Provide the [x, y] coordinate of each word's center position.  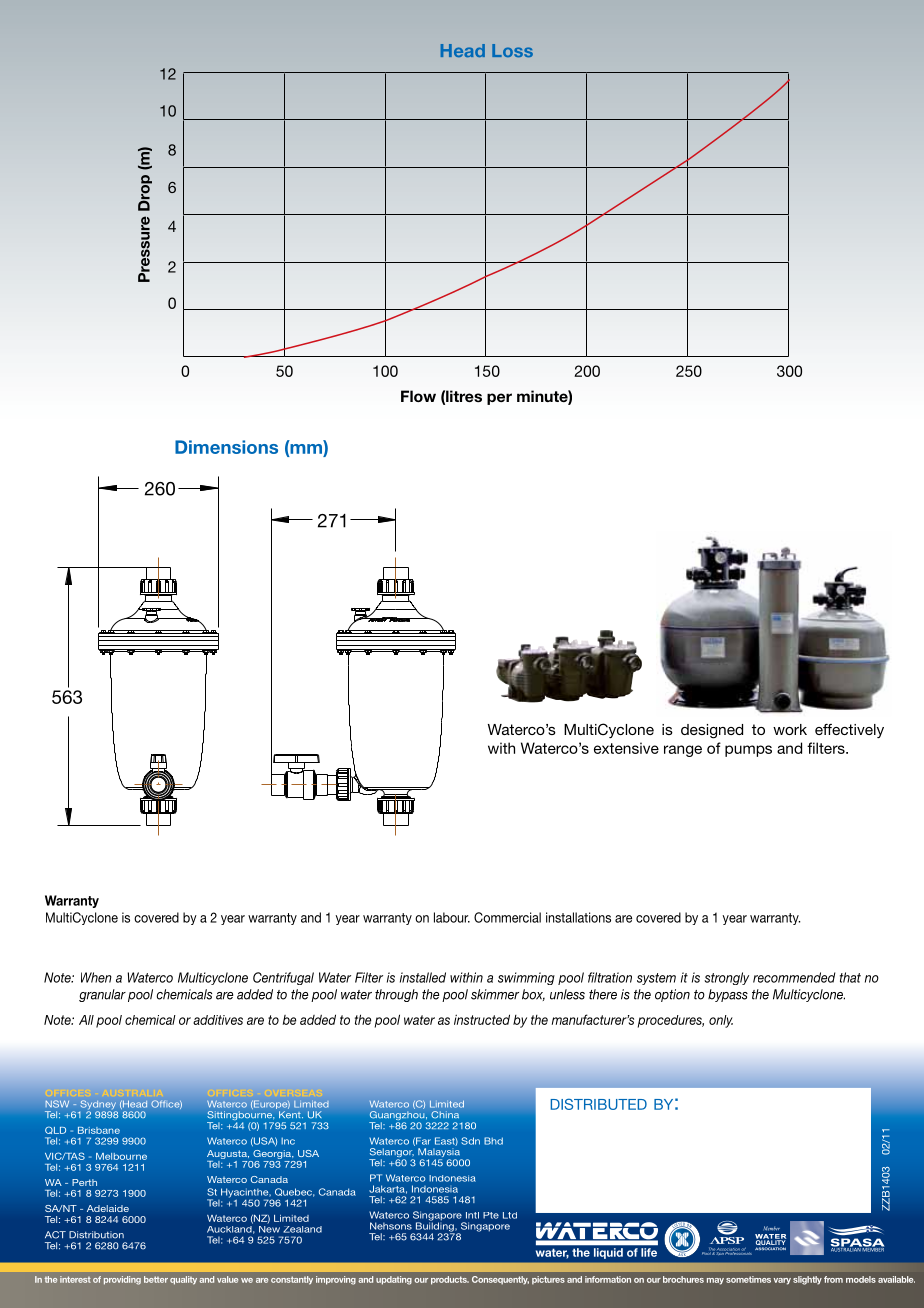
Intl [472, 1215]
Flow [418, 396]
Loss [512, 50]
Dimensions [226, 447]
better [156, 1279]
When [96, 977]
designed [712, 731]
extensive [626, 748]
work [790, 729]
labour [452, 917]
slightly [807, 1280]
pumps [748, 751]
